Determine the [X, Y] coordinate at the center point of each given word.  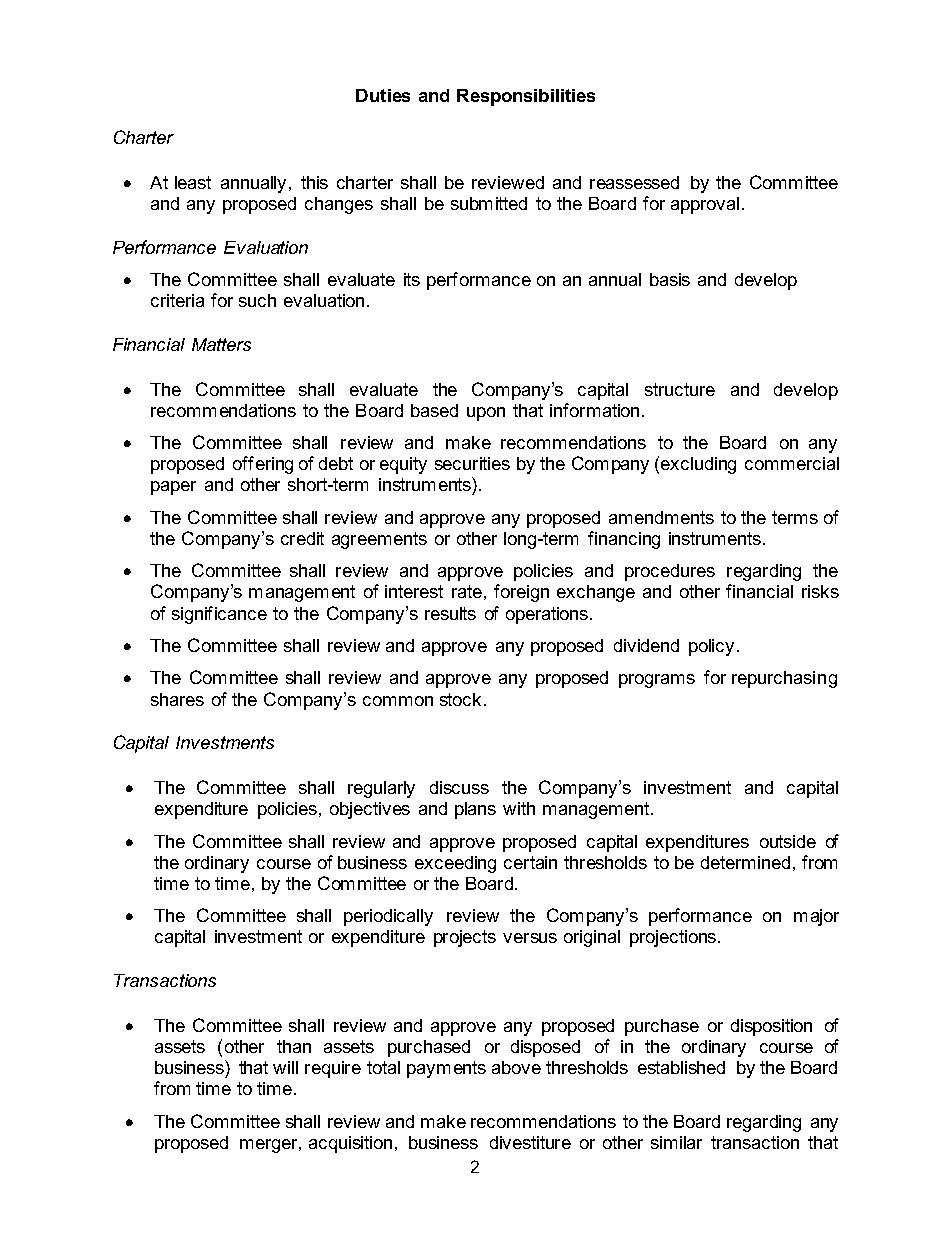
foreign [521, 593]
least [193, 182]
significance [219, 615]
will [285, 1067]
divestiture [530, 1142]
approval [705, 205]
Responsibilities [526, 97]
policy [711, 647]
